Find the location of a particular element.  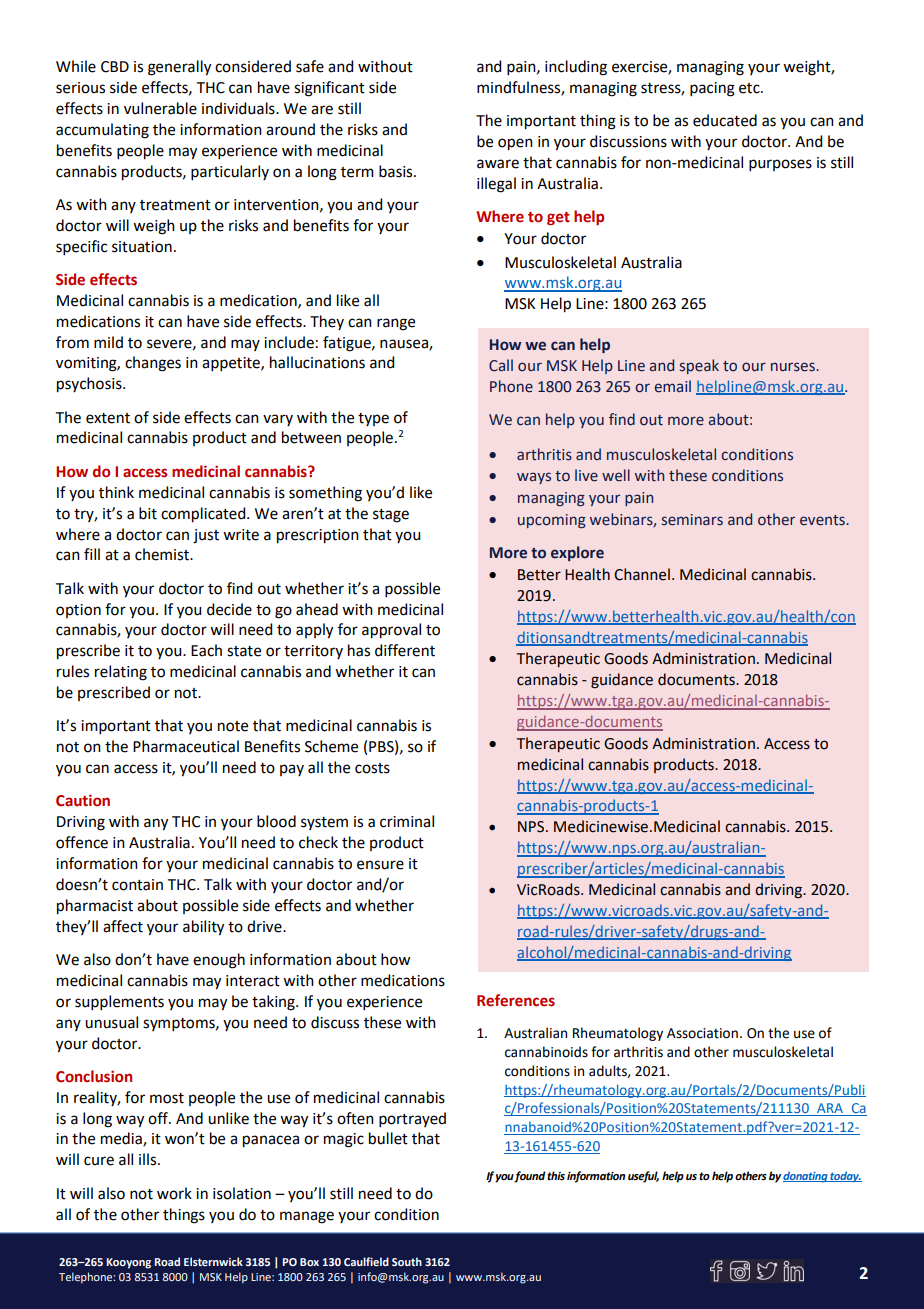

donating is located at coordinates (806, 1177).
